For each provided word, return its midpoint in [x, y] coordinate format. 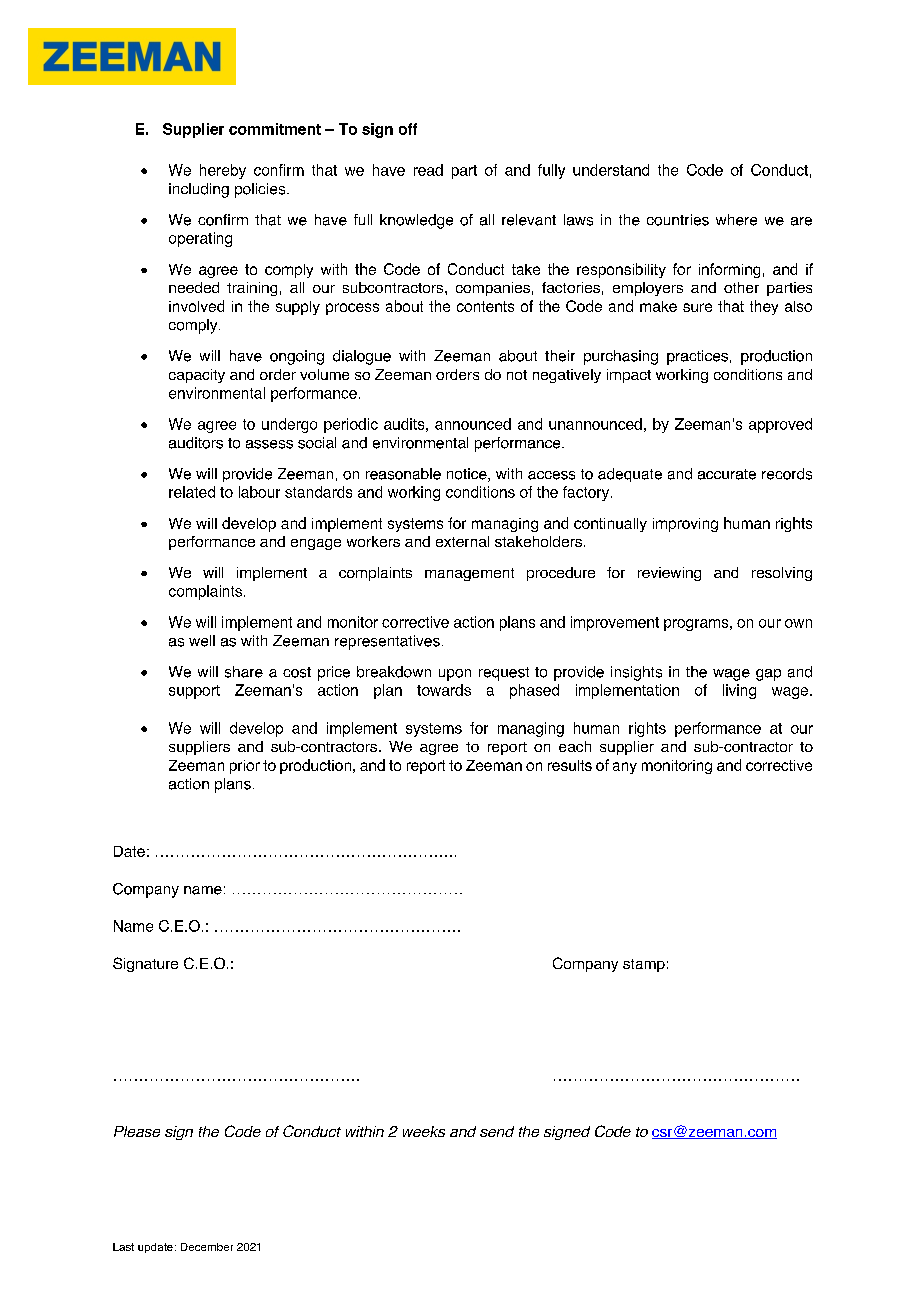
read [428, 170]
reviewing [669, 574]
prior [245, 767]
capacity [197, 376]
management [469, 574]
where [736, 220]
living [739, 691]
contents [485, 306]
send [497, 1131]
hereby [223, 171]
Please [137, 1131]
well [202, 641]
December [207, 1247]
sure [697, 307]
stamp [644, 965]
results [570, 765]
